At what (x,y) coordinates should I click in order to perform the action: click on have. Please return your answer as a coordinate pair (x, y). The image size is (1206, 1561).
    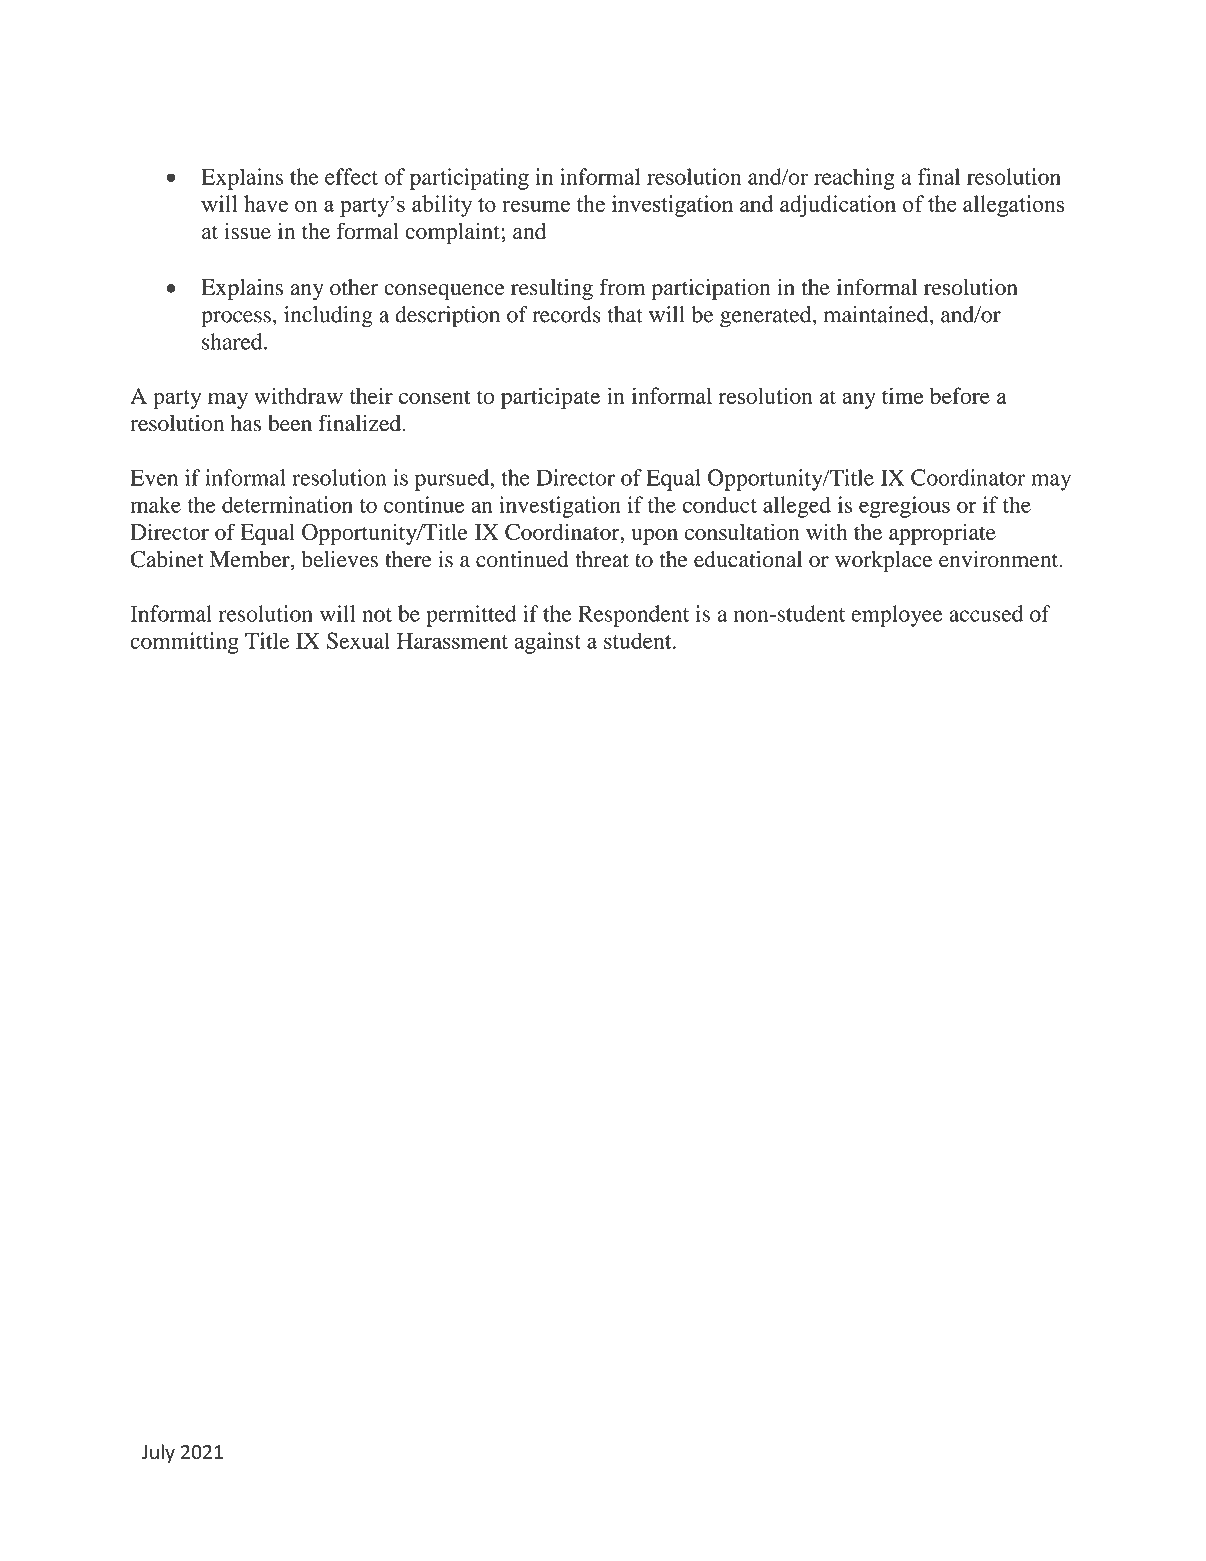
    Looking at the image, I should click on (266, 203).
